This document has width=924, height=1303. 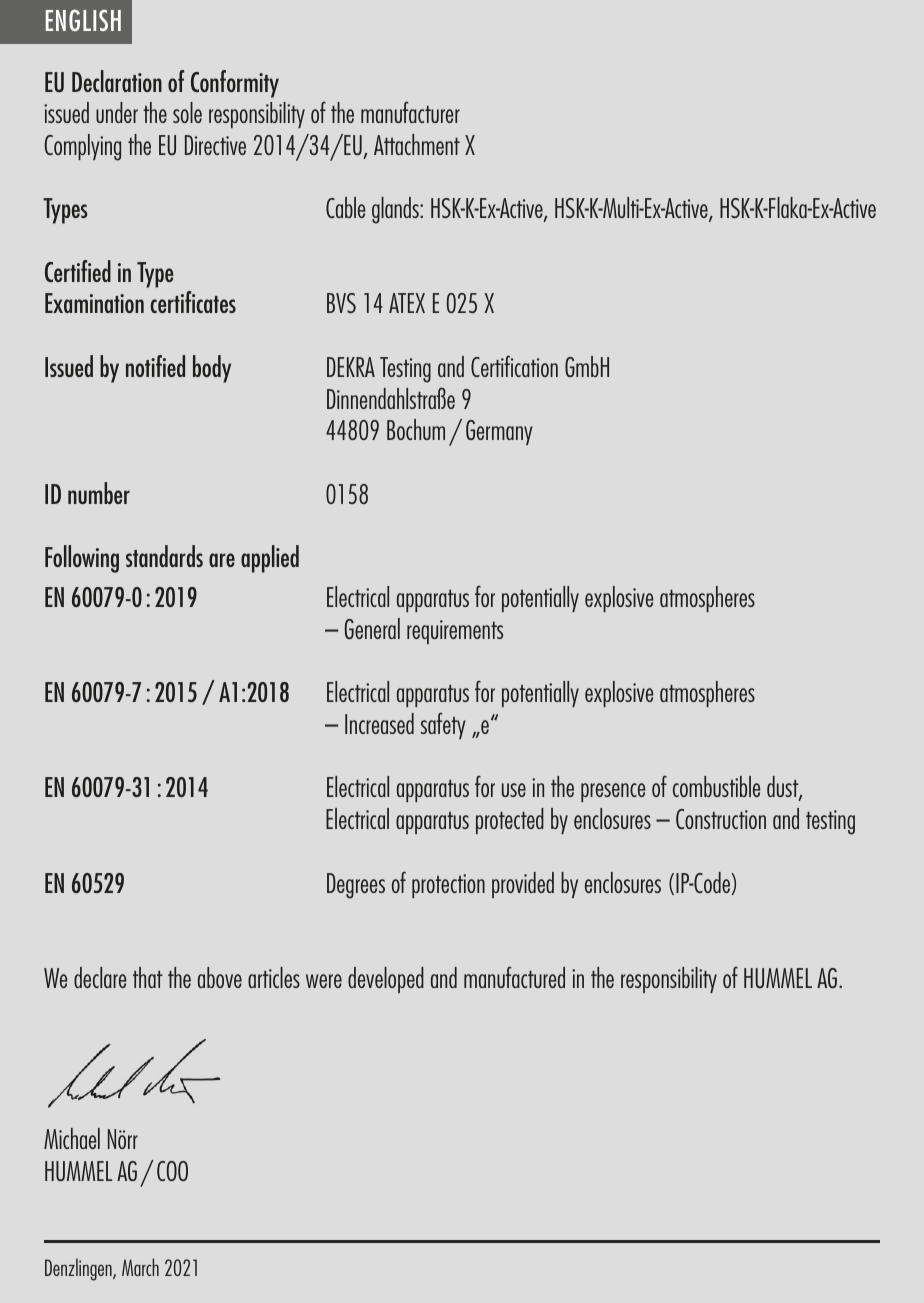 I want to click on Attachment, so click(x=417, y=144).
